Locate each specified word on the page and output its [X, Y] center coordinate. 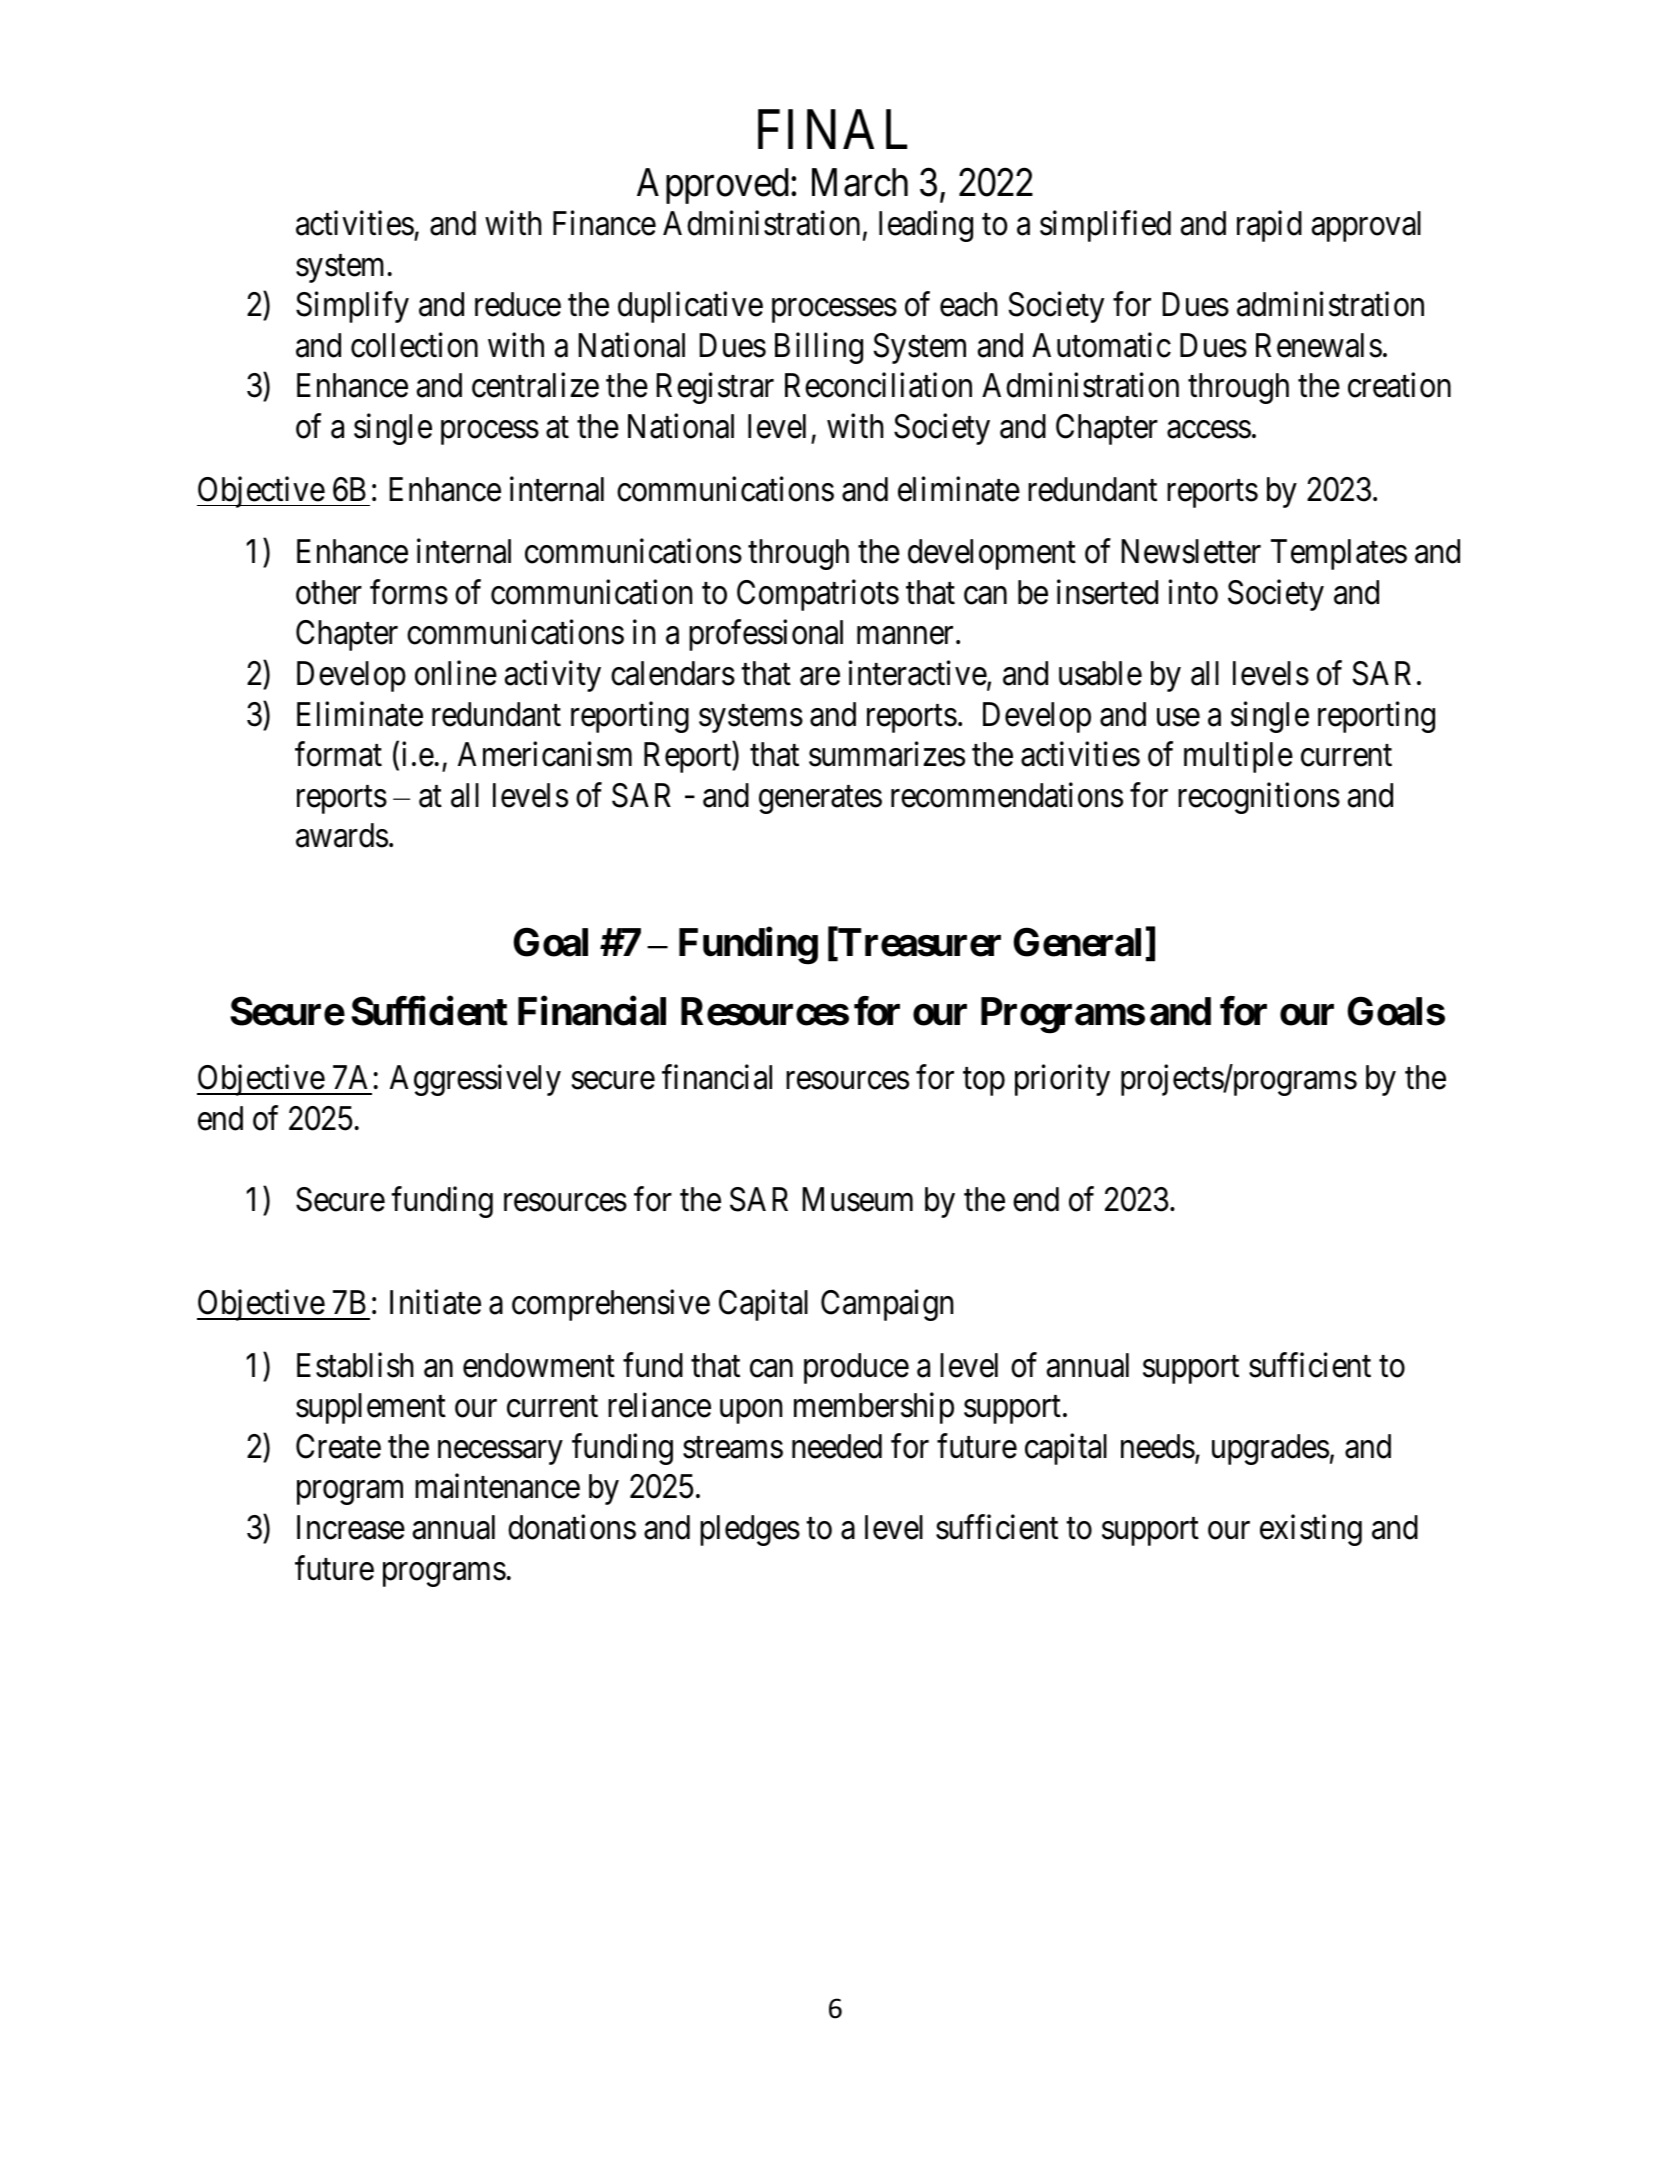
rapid [1269, 226]
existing [1311, 1530]
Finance [604, 223]
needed [837, 1446]
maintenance [497, 1486]
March [860, 182]
